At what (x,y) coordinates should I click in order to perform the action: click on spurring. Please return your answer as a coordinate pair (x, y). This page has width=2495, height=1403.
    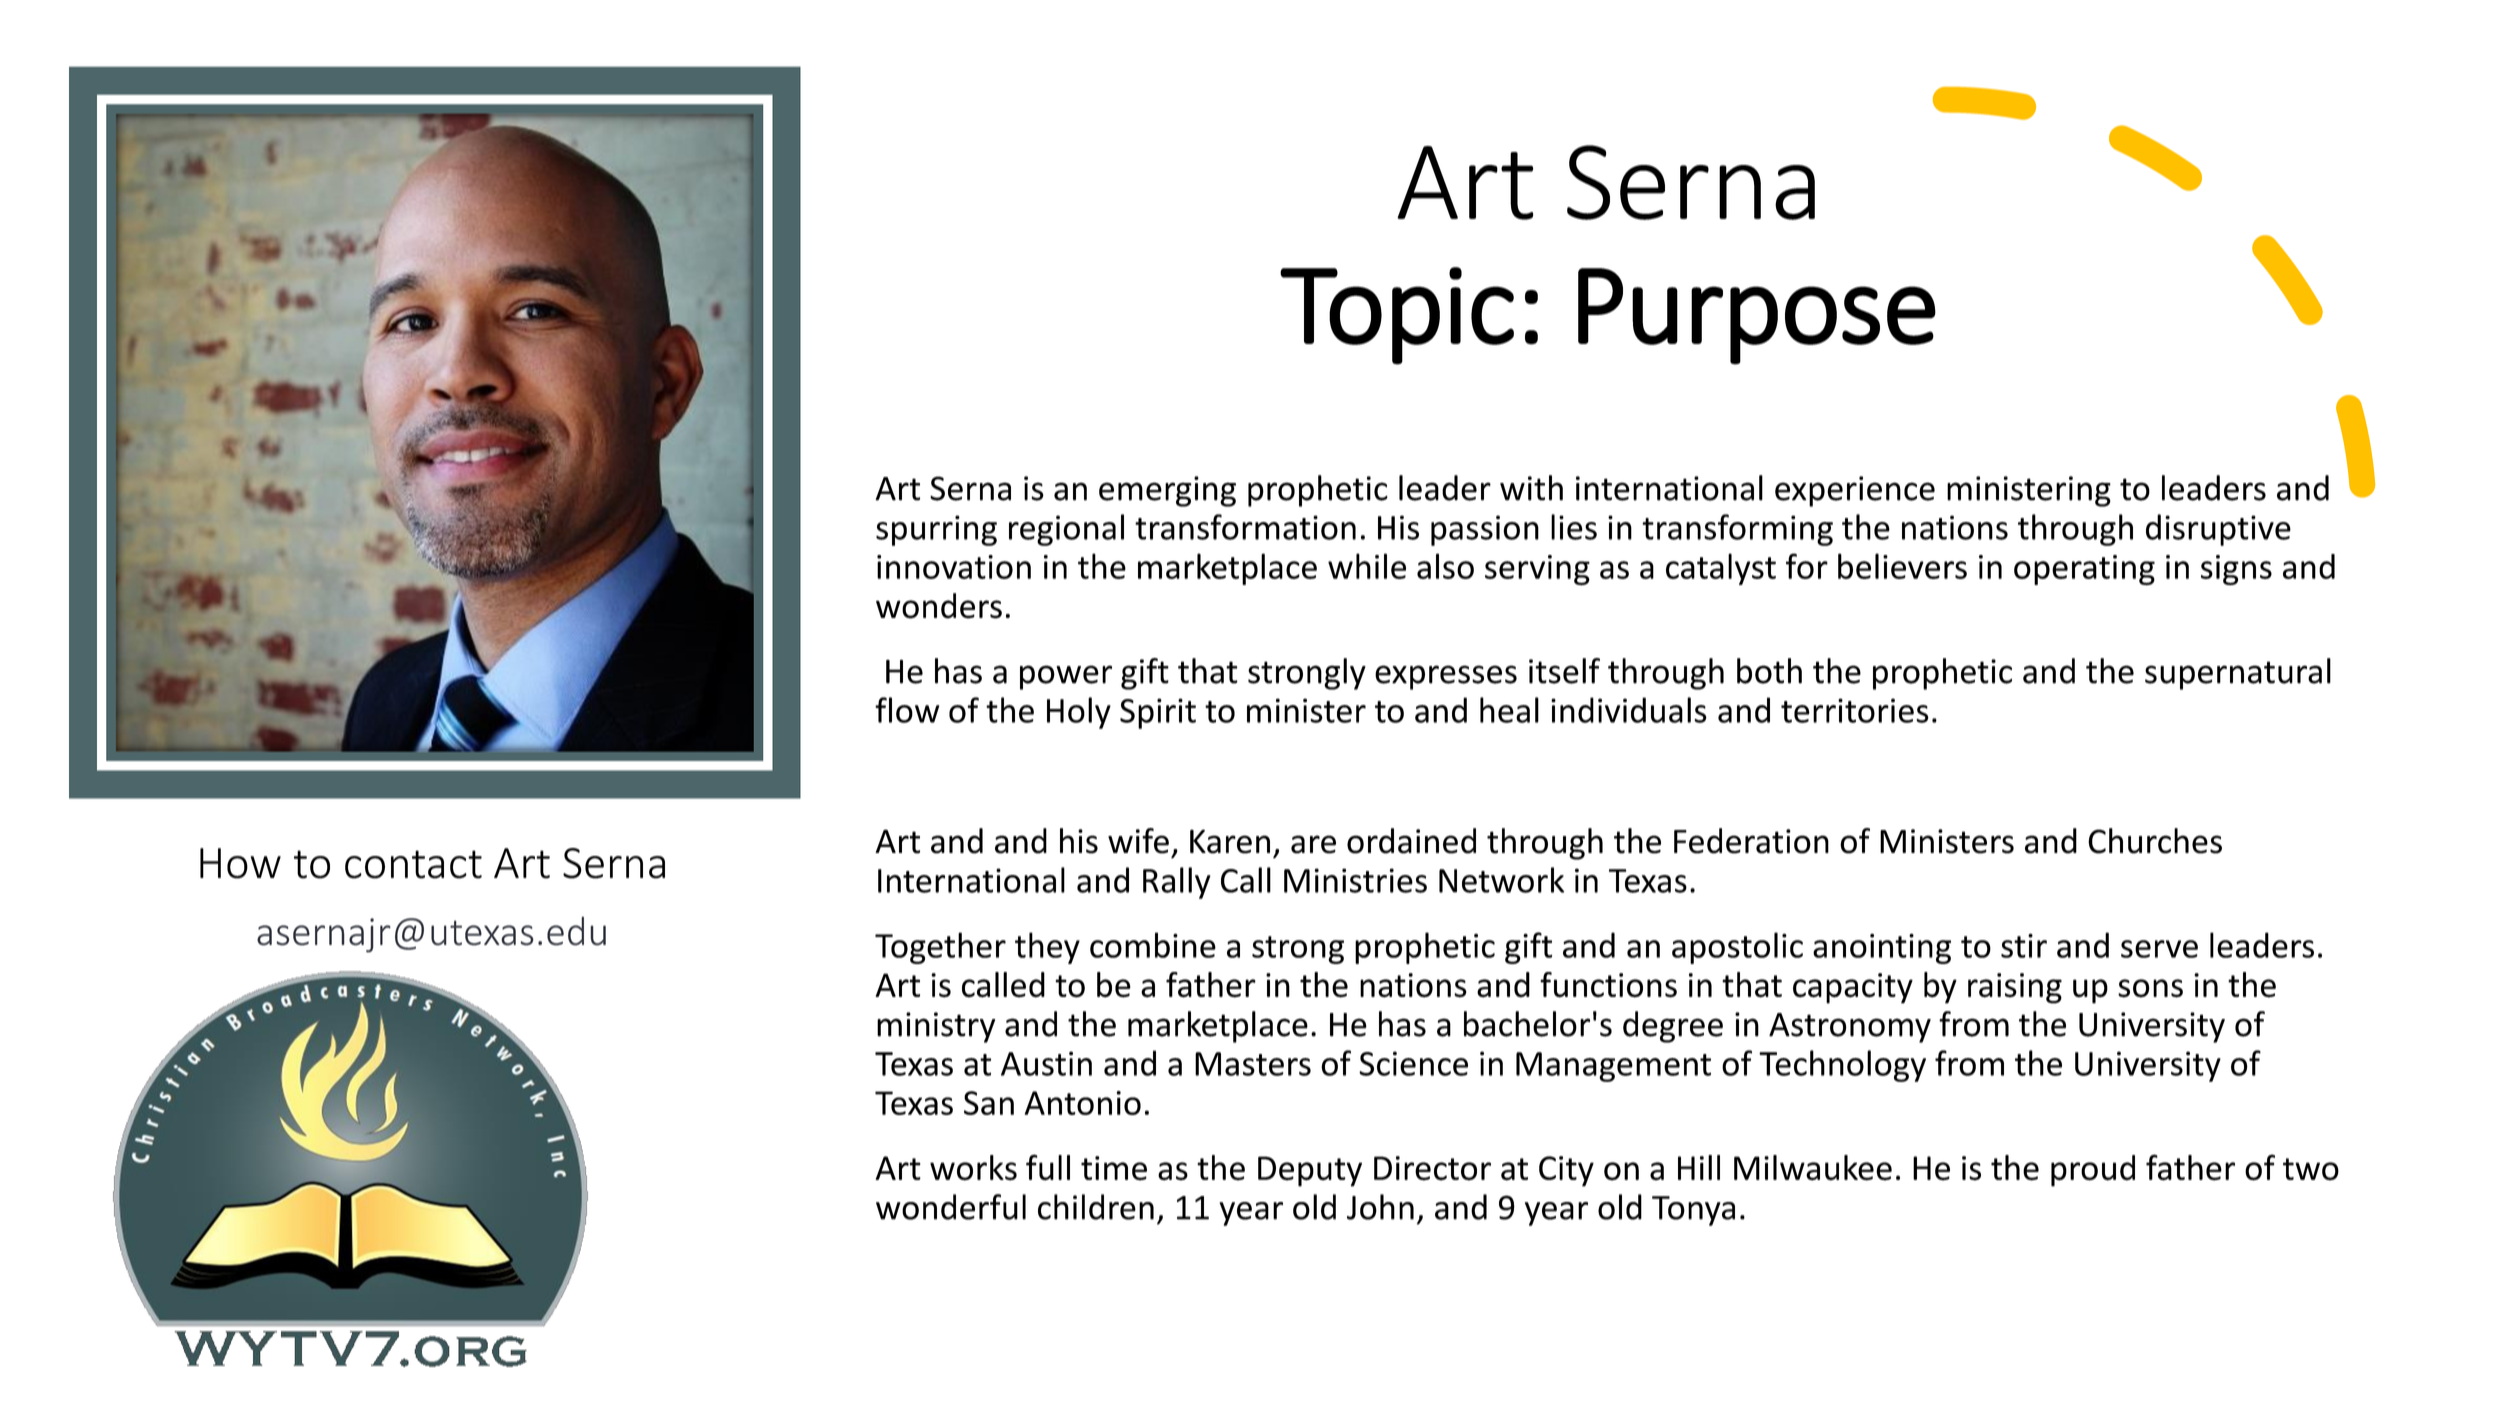
    Looking at the image, I should click on (936, 530).
